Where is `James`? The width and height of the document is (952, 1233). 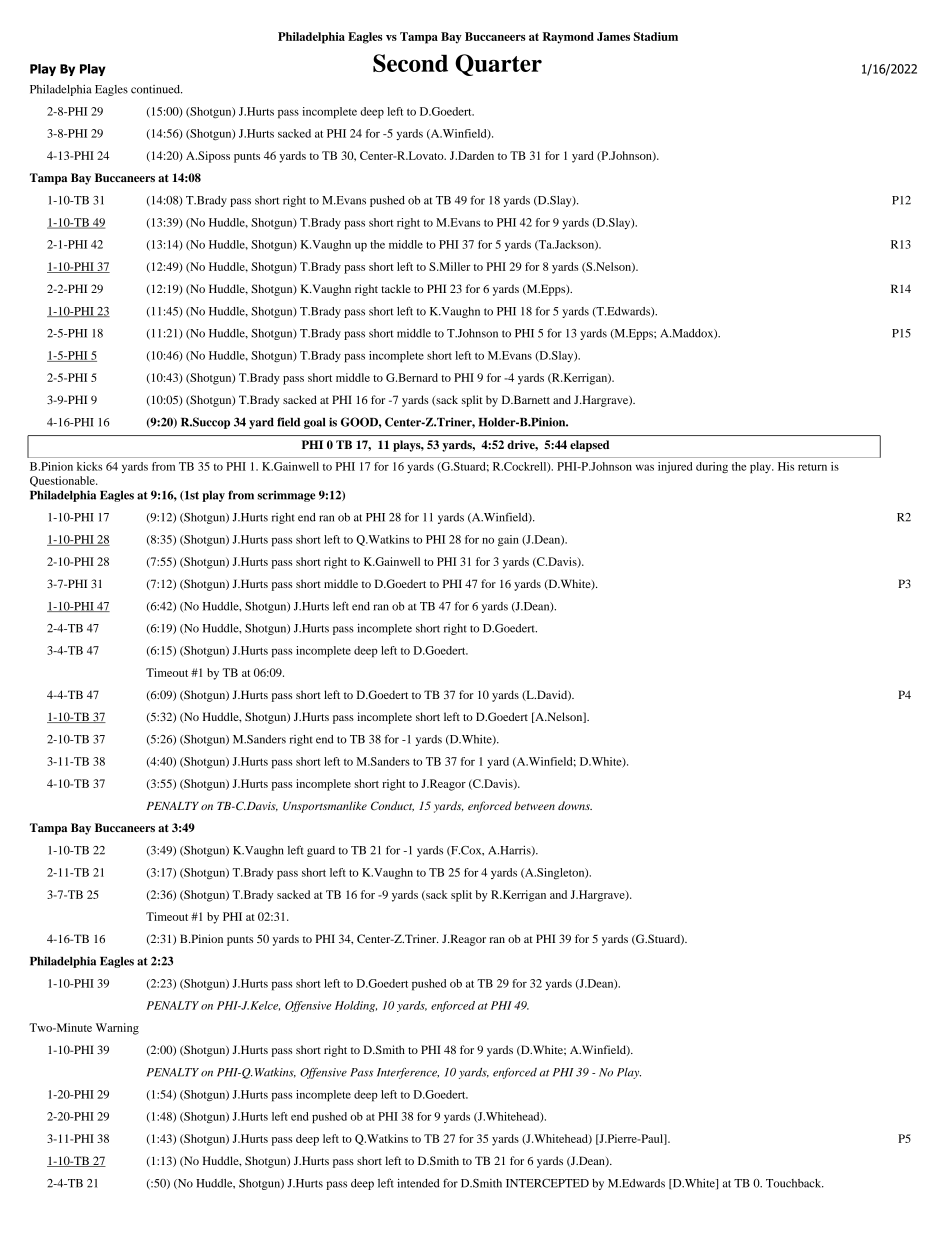 James is located at coordinates (613, 36).
